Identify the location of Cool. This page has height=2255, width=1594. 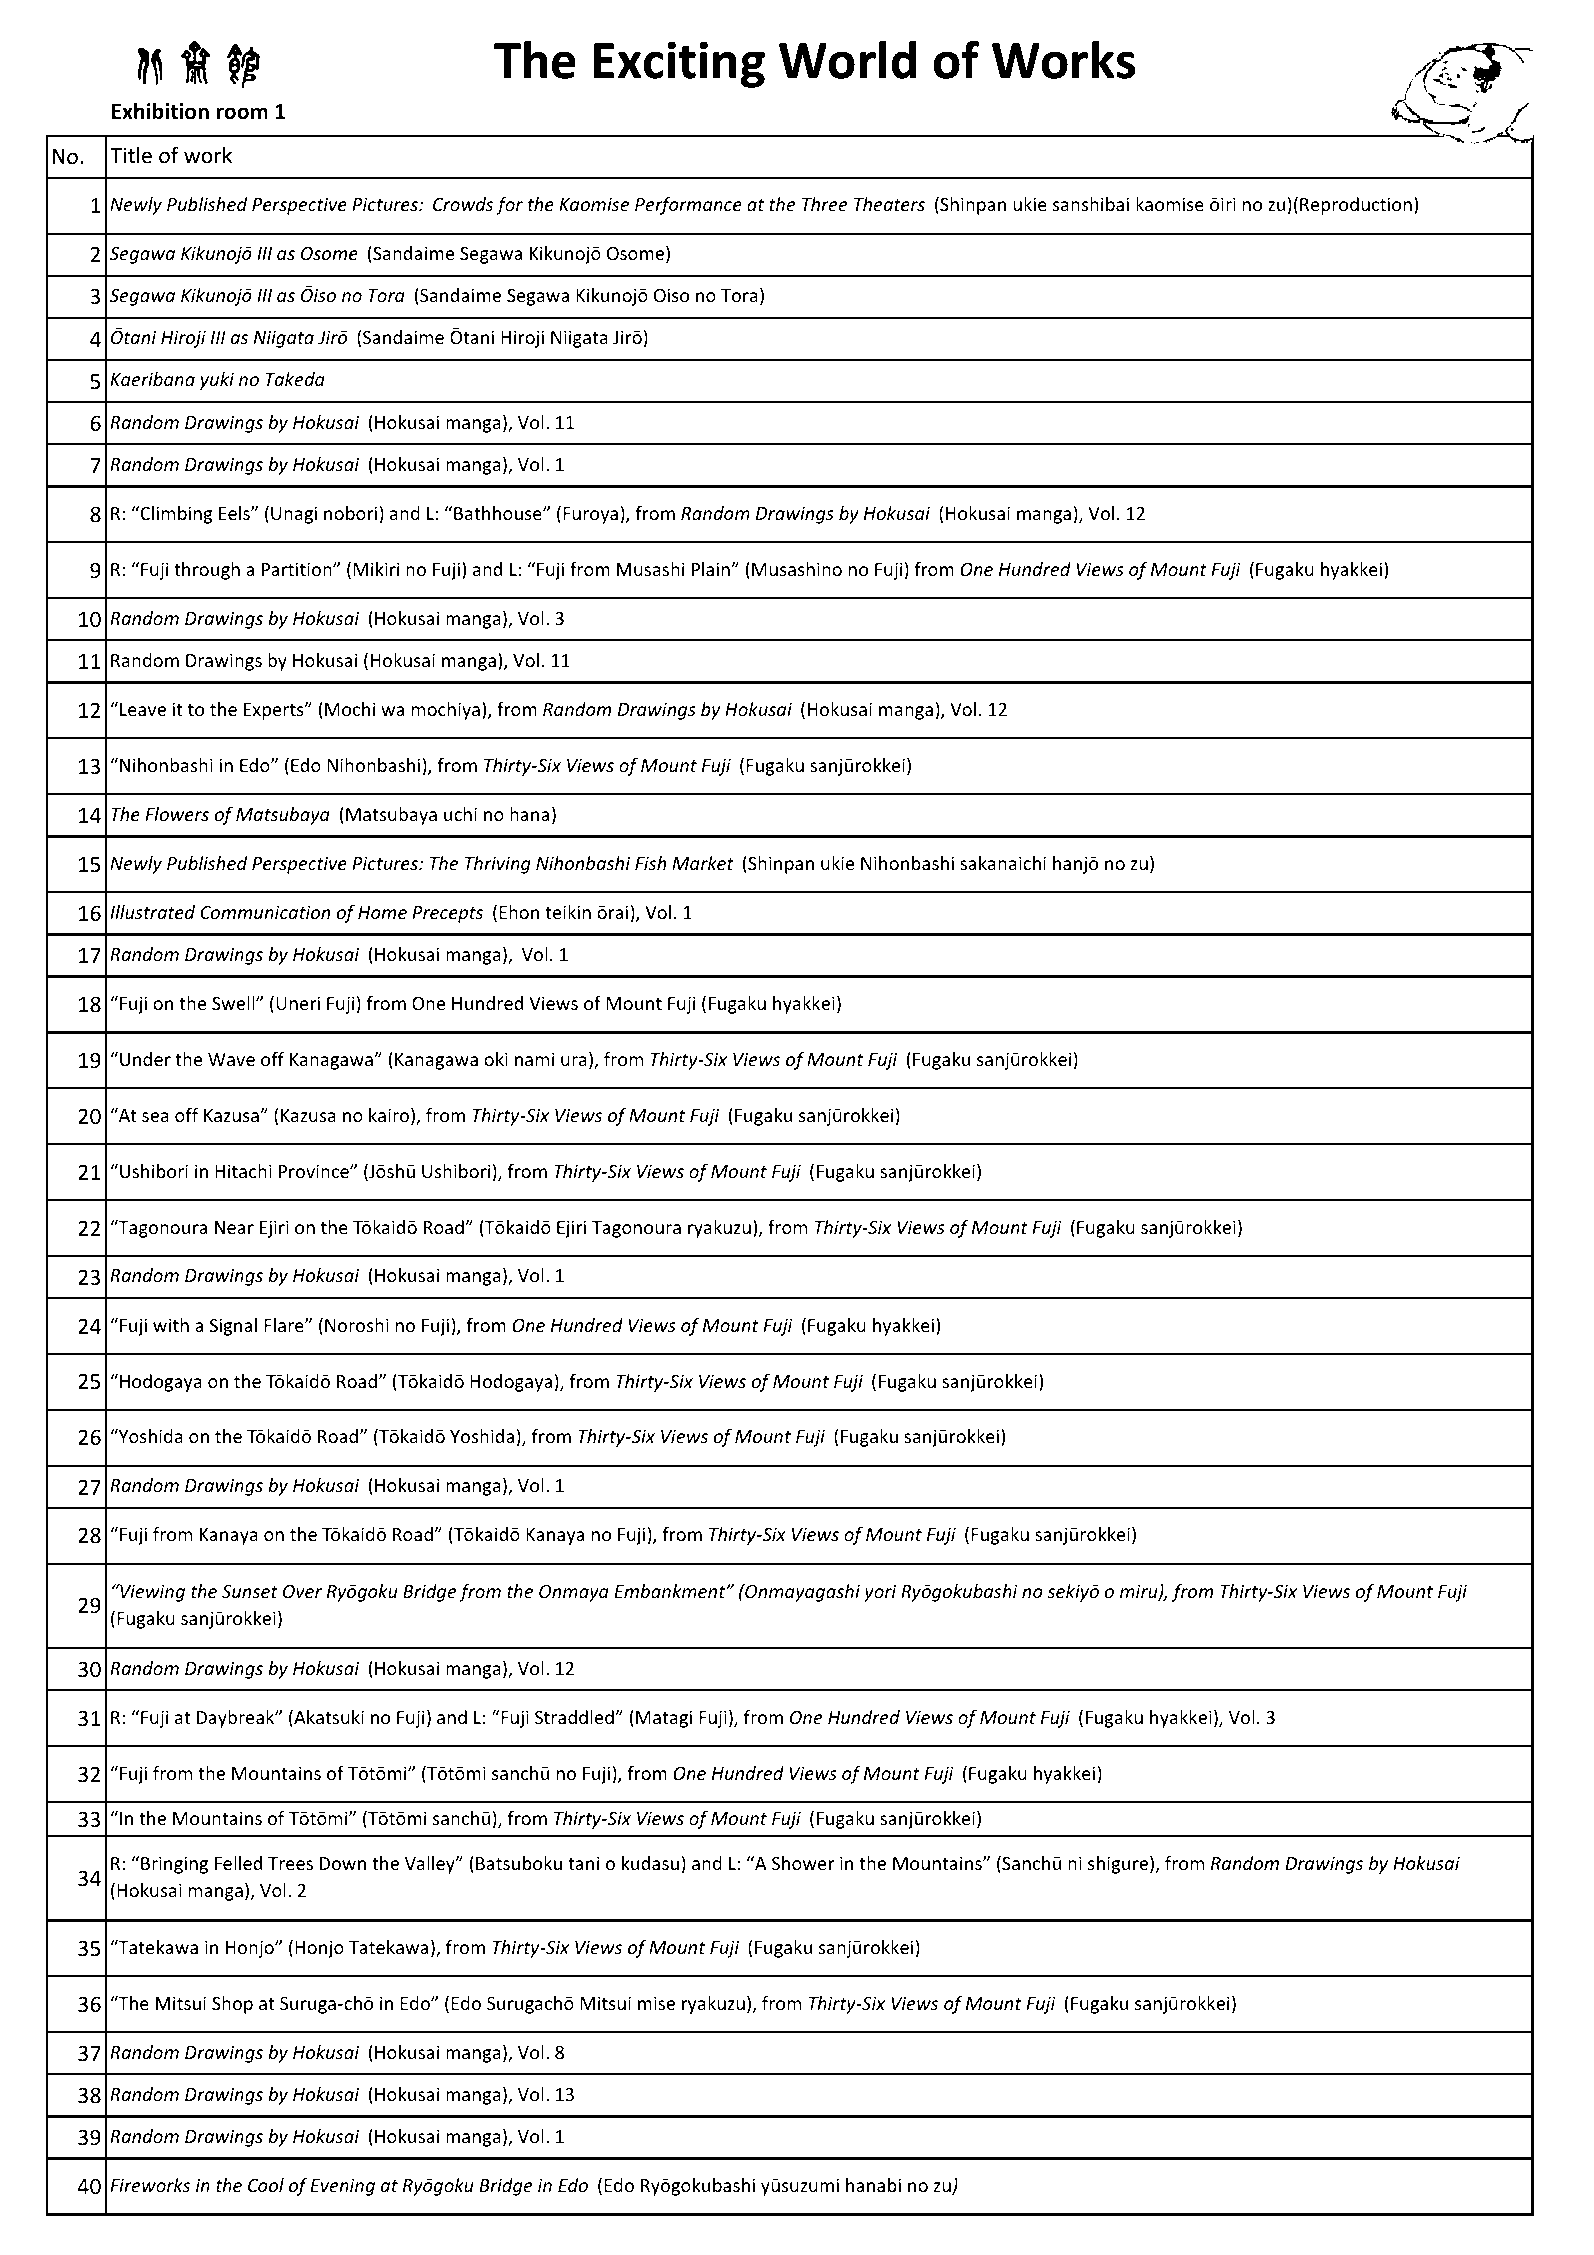
(266, 2185).
